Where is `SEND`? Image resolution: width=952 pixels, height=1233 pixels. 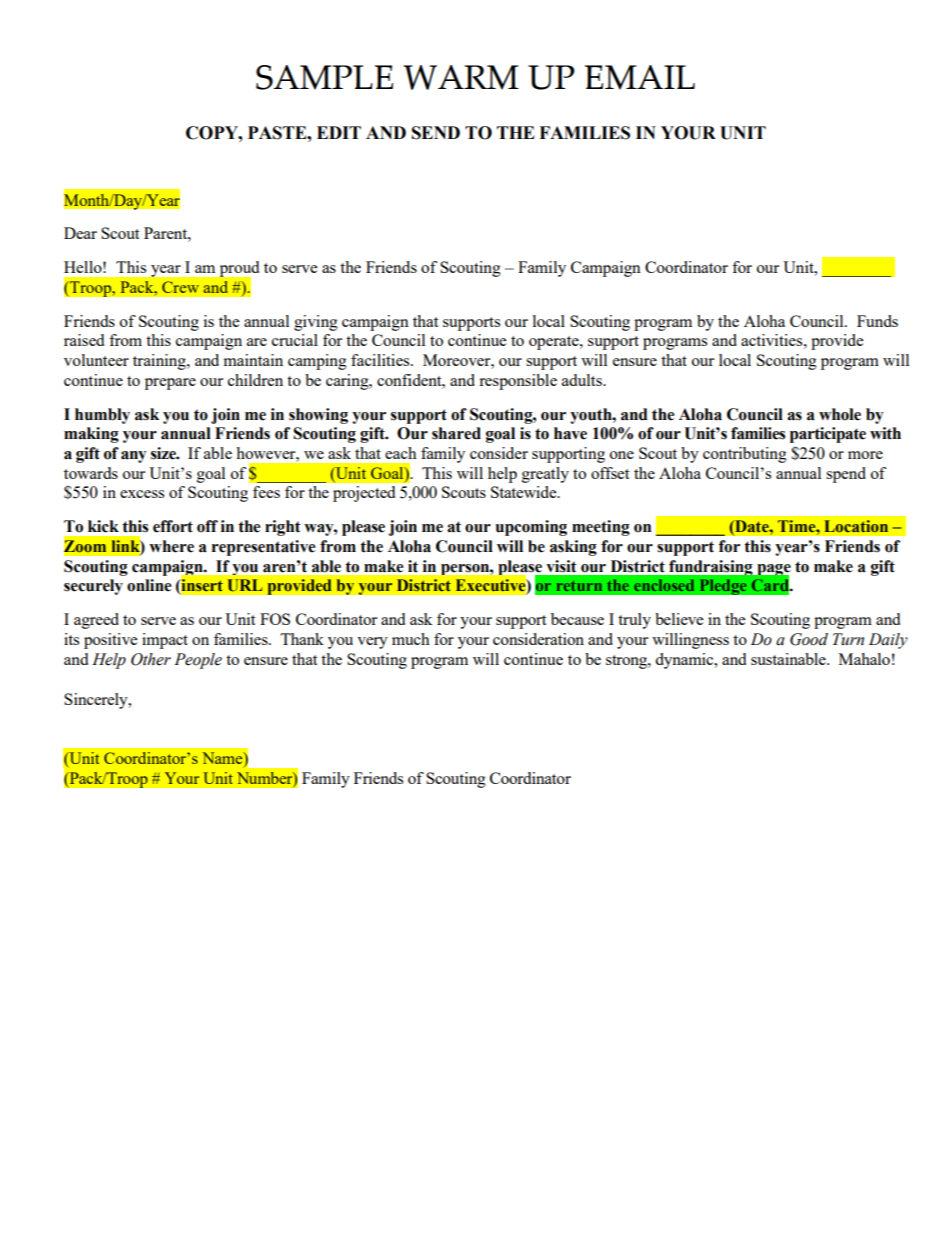 SEND is located at coordinates (436, 133).
